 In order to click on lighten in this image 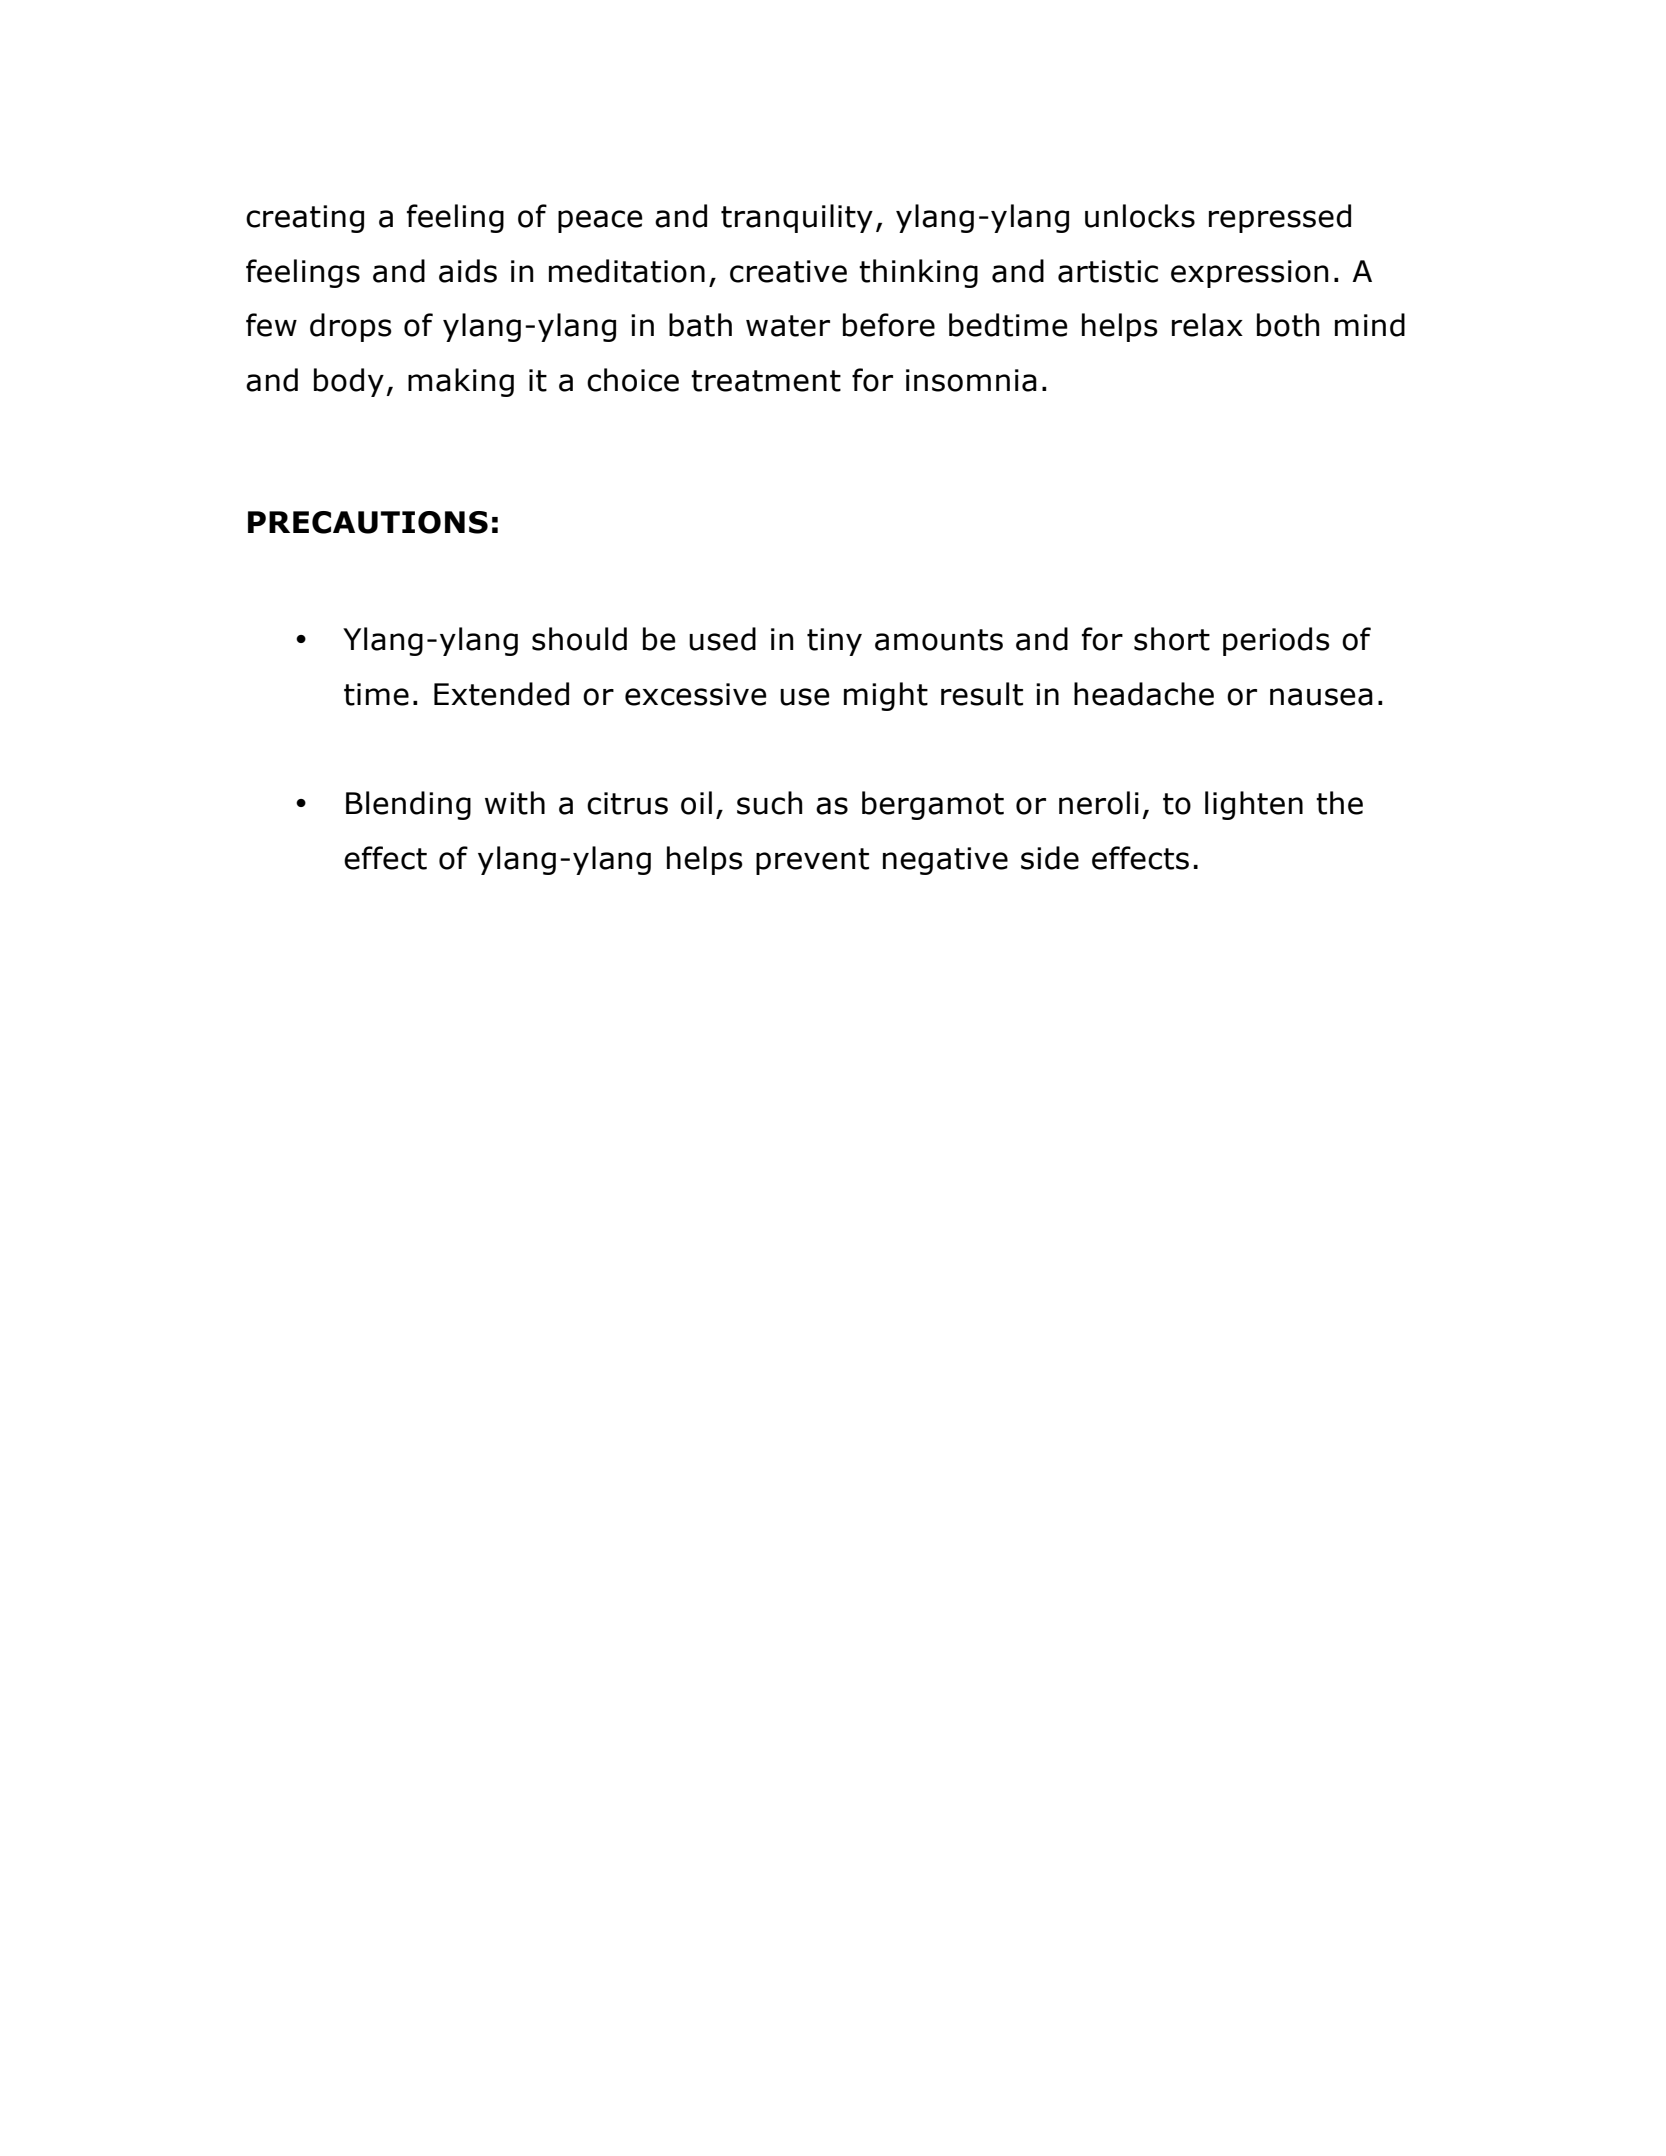, I will do `click(1254, 805)`.
